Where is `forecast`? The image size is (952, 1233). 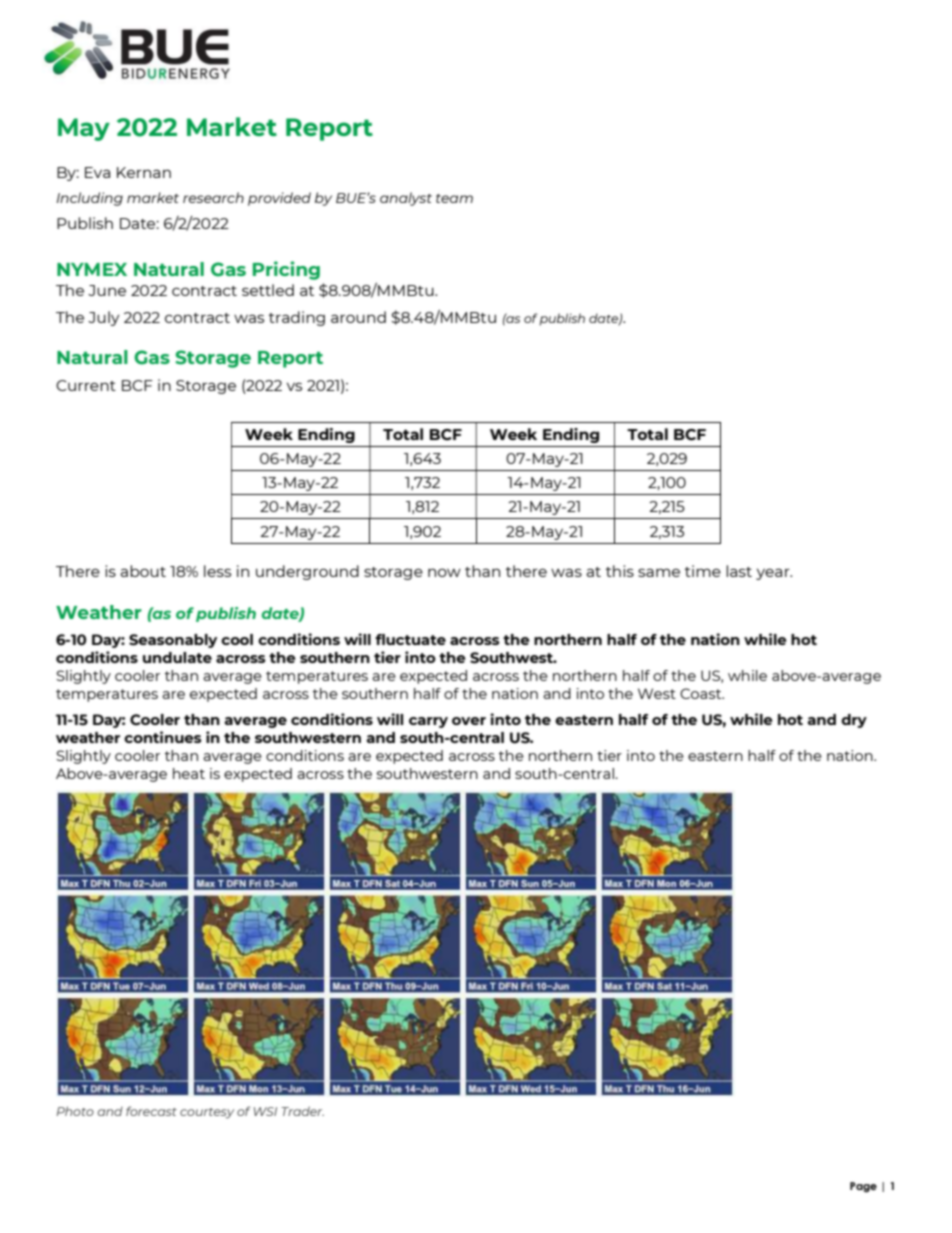
forecast is located at coordinates (151, 1111).
